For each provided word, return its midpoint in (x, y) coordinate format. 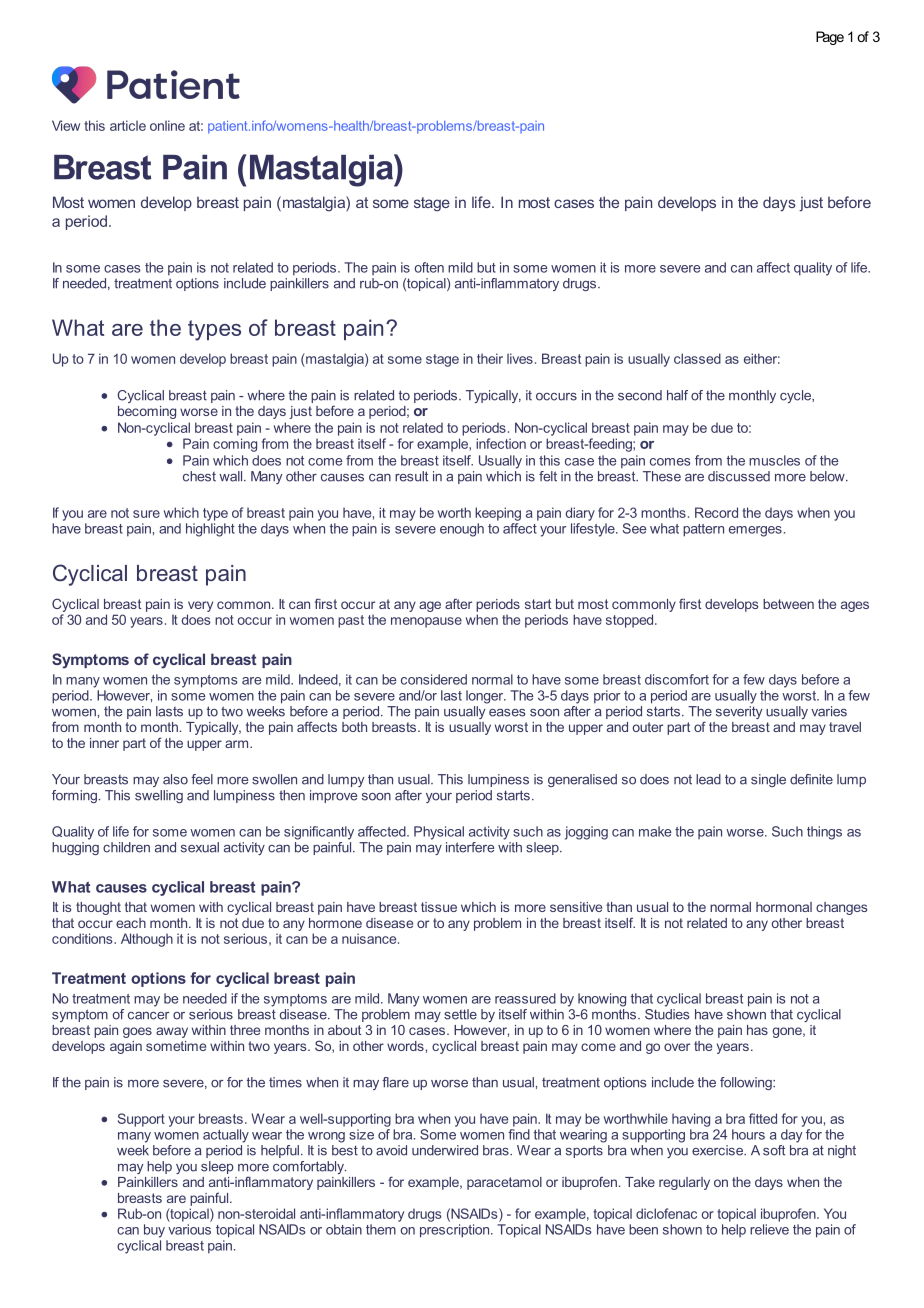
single (768, 780)
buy (154, 1231)
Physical (439, 833)
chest (199, 476)
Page (830, 38)
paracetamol (504, 1183)
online (167, 125)
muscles (774, 460)
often (429, 267)
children (126, 847)
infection (501, 443)
